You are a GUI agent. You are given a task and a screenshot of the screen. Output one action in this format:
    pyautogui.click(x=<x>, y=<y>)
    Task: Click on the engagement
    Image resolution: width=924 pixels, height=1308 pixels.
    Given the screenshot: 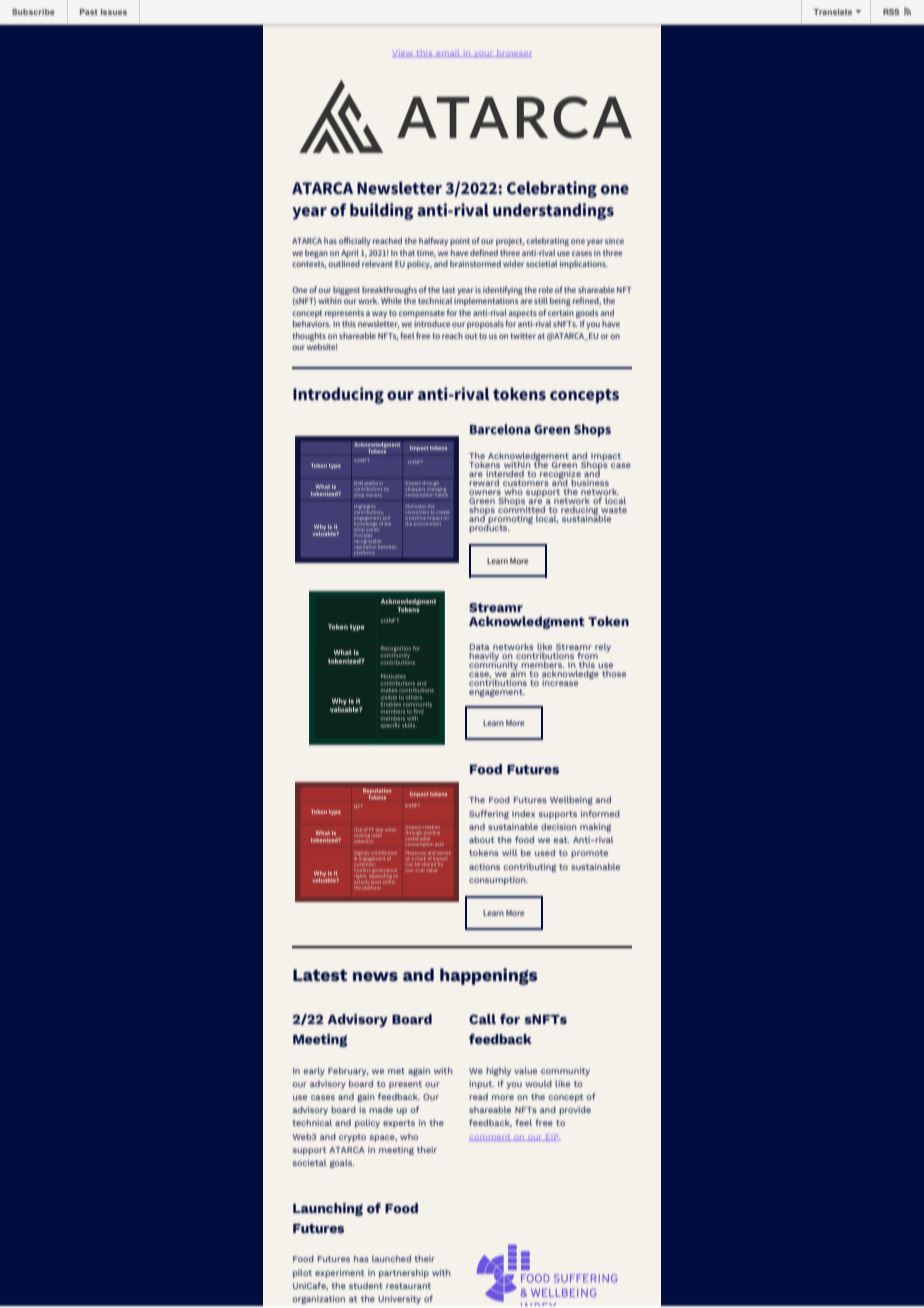 What is the action you would take?
    pyautogui.click(x=497, y=693)
